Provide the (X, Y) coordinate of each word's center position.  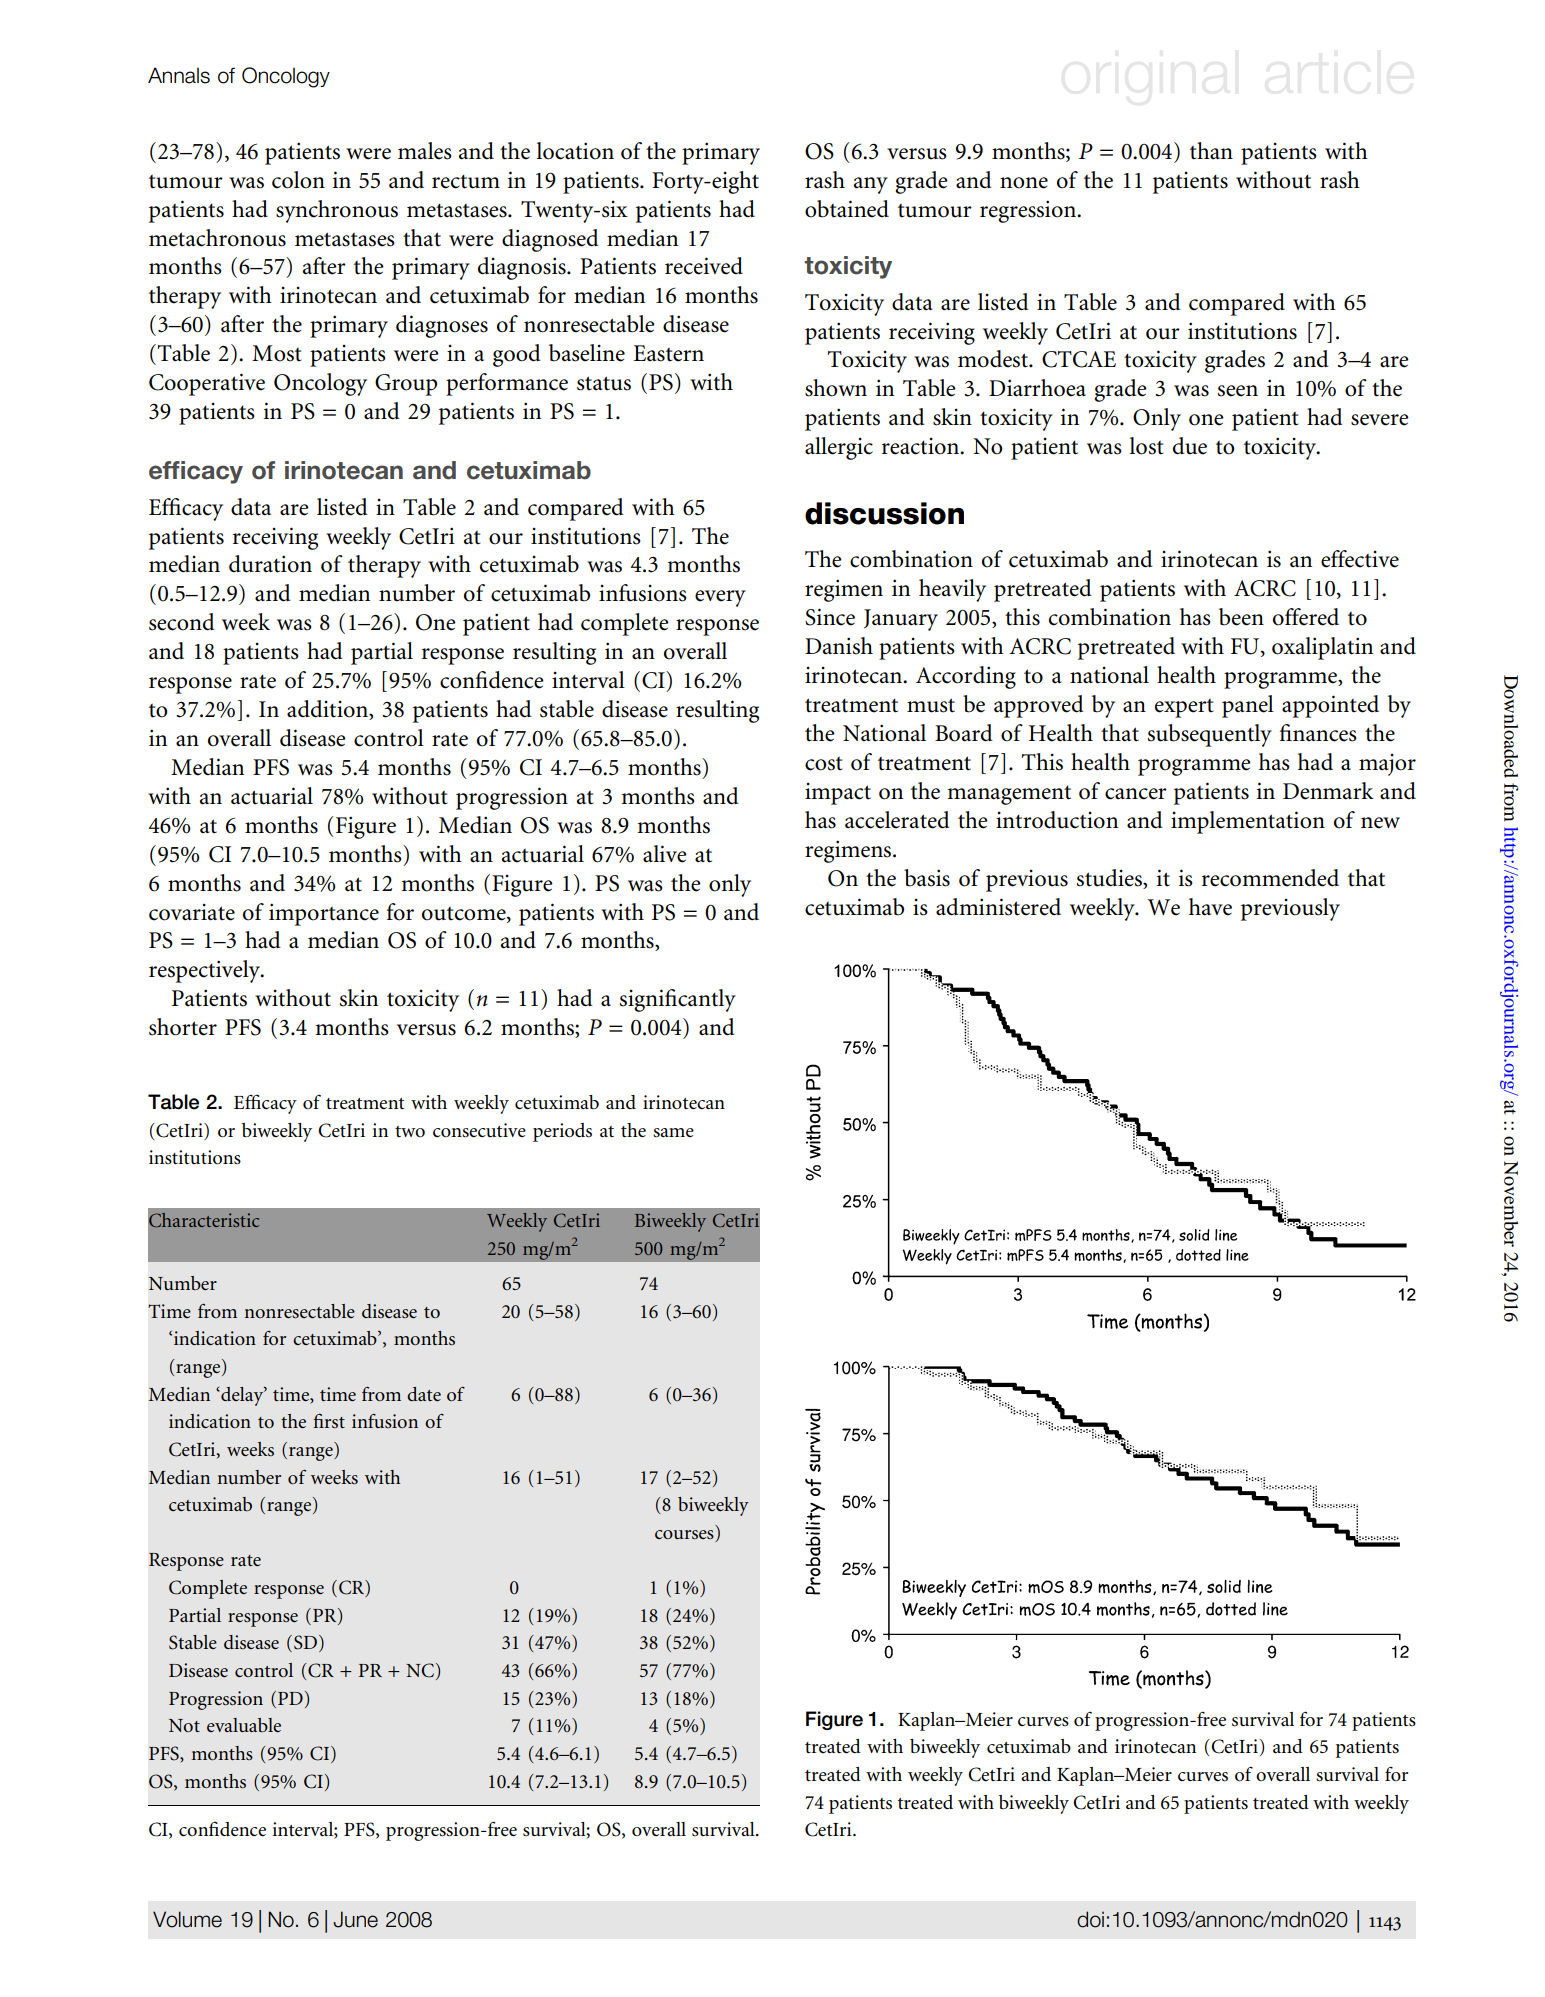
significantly (678, 1000)
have (1210, 907)
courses (685, 1536)
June (355, 1919)
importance (324, 914)
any (871, 185)
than (1211, 151)
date (424, 1394)
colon (298, 180)
